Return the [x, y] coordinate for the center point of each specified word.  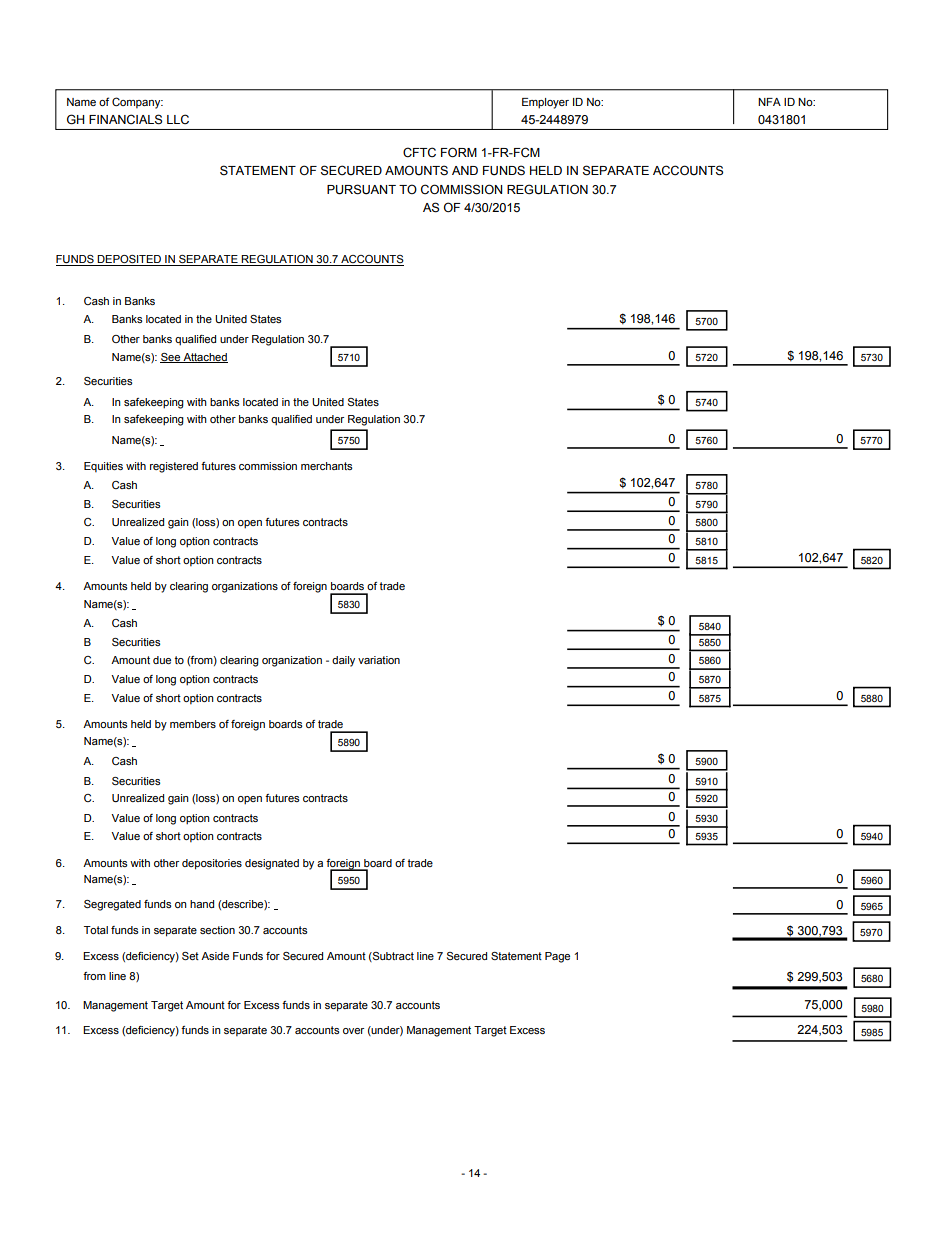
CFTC [419, 152]
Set [190, 956]
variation [379, 660]
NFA [769, 102]
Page [557, 957]
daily [343, 661]
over [353, 1031]
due [162, 660]
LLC [178, 119]
